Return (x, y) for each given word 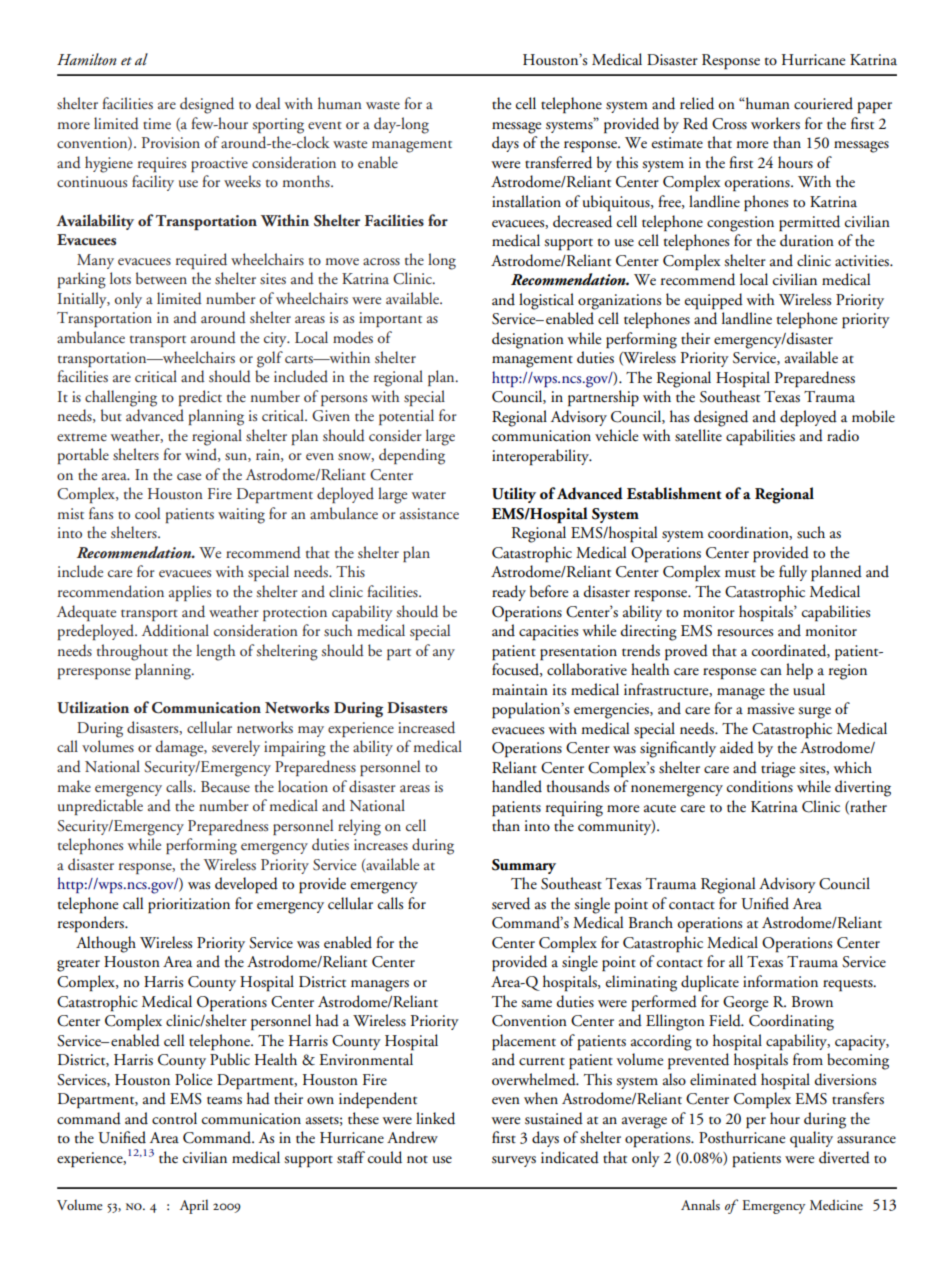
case (189, 476)
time (157, 123)
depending (412, 456)
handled (517, 786)
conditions (760, 786)
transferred (558, 162)
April (194, 1206)
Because (225, 787)
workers (775, 123)
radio (843, 435)
